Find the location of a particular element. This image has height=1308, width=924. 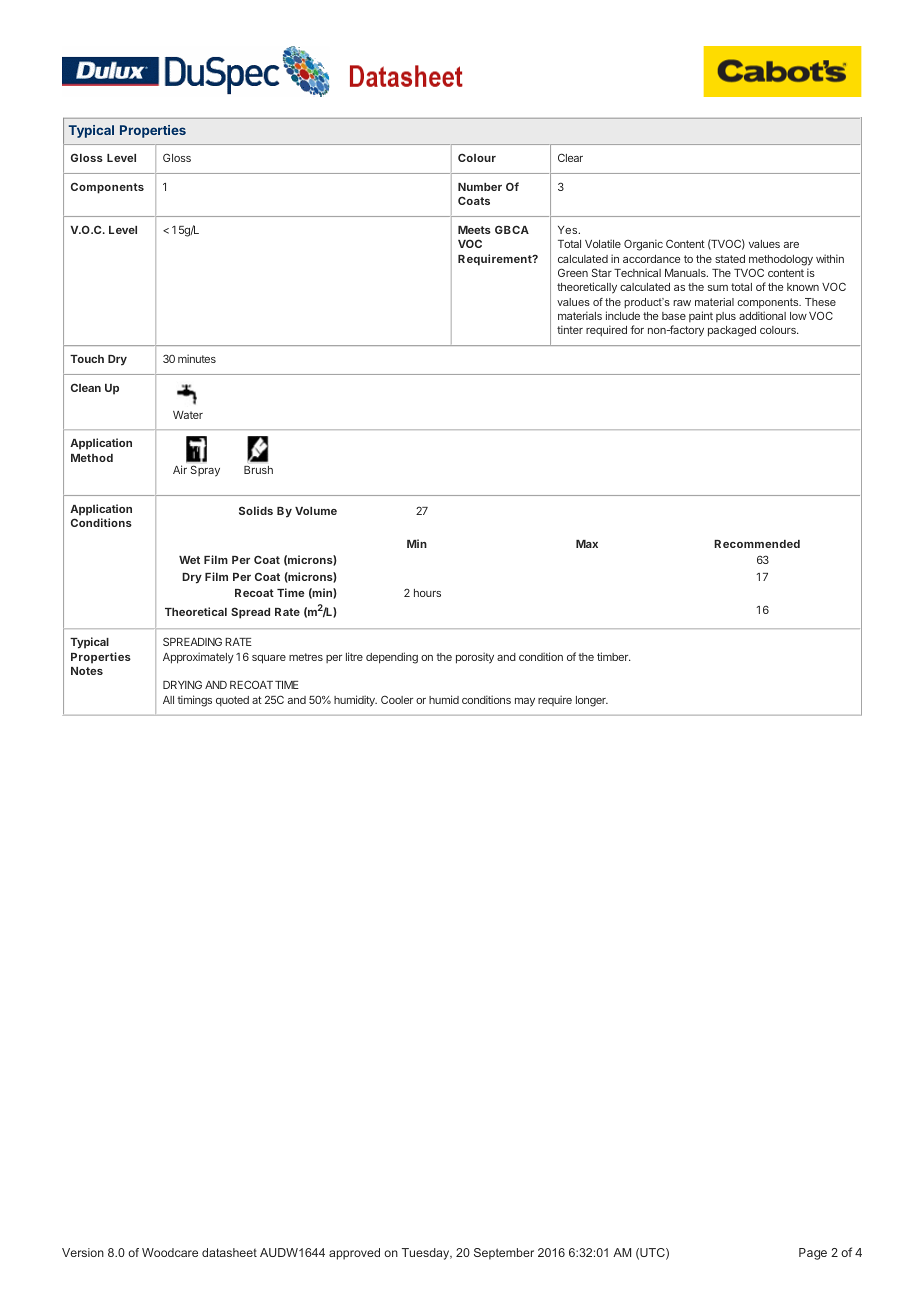

timings is located at coordinates (194, 701).
